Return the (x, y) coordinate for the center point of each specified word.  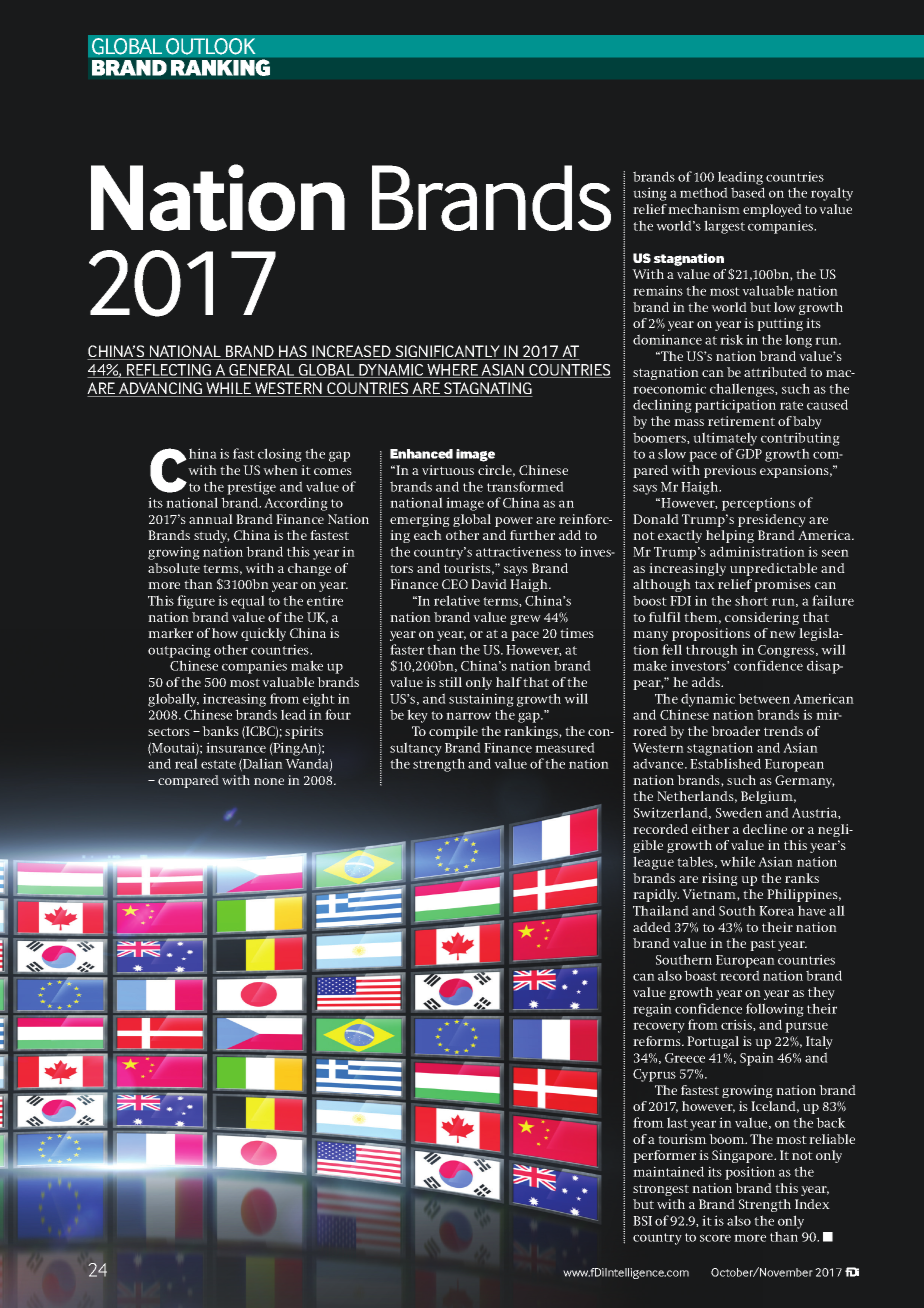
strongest (661, 1190)
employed (772, 210)
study (212, 536)
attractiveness (518, 551)
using (650, 194)
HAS (293, 352)
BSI (642, 1221)
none (269, 781)
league (653, 863)
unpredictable (773, 569)
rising (720, 879)
